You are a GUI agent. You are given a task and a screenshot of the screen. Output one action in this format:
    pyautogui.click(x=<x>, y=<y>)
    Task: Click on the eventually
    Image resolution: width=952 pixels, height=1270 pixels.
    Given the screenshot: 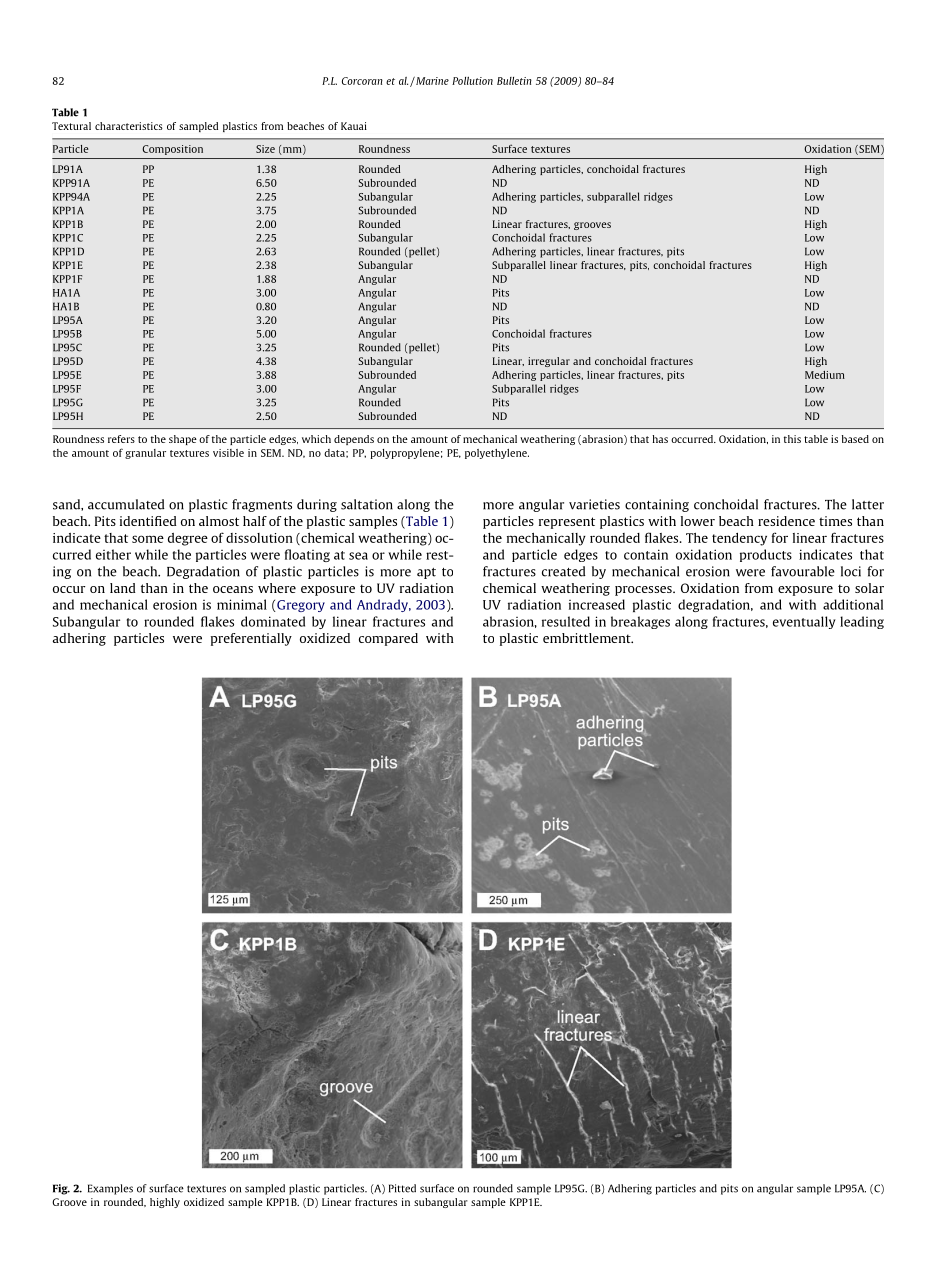 What is the action you would take?
    pyautogui.click(x=804, y=622)
